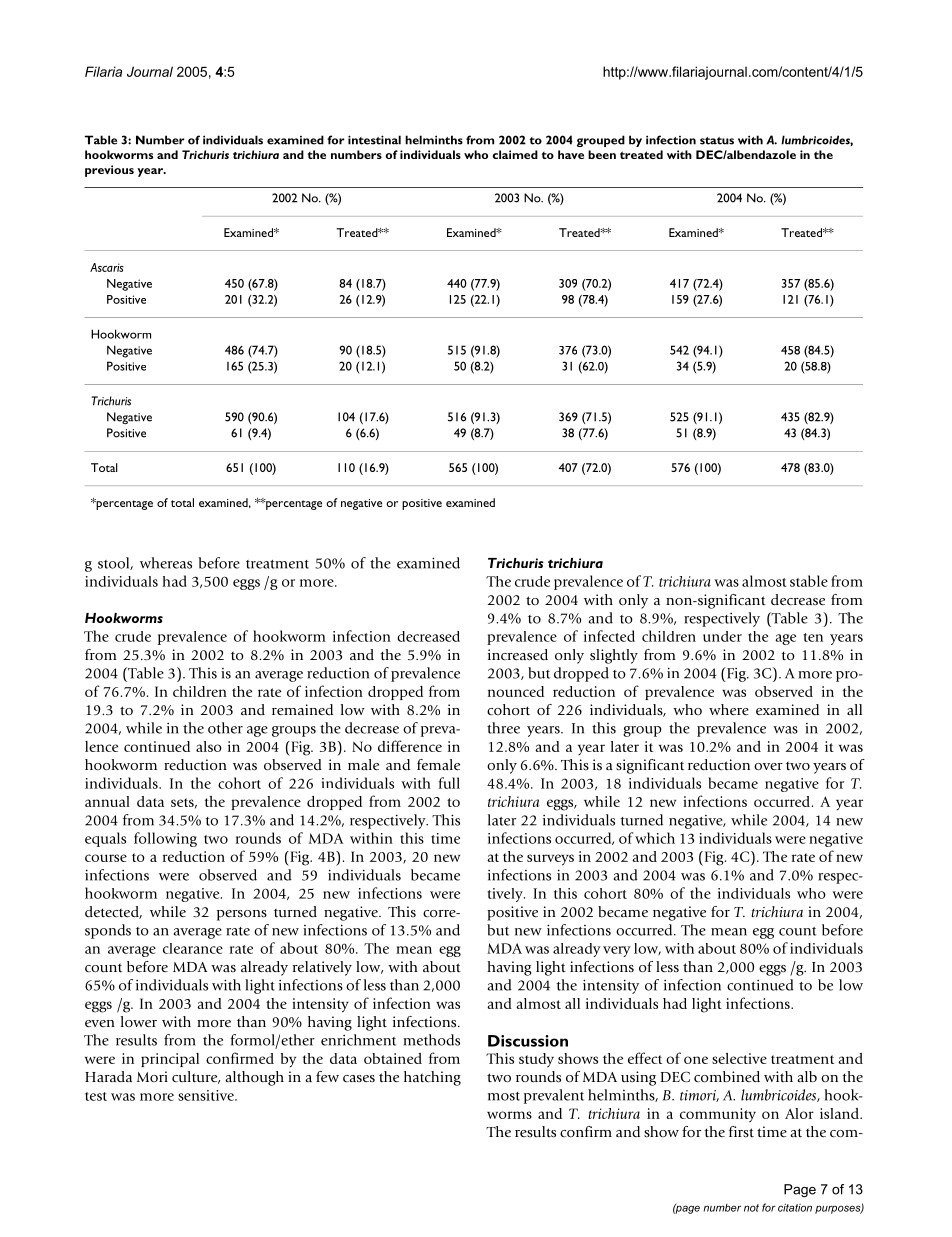  What do you see at coordinates (550, 860) in the page?
I see `surveys` at bounding box center [550, 860].
